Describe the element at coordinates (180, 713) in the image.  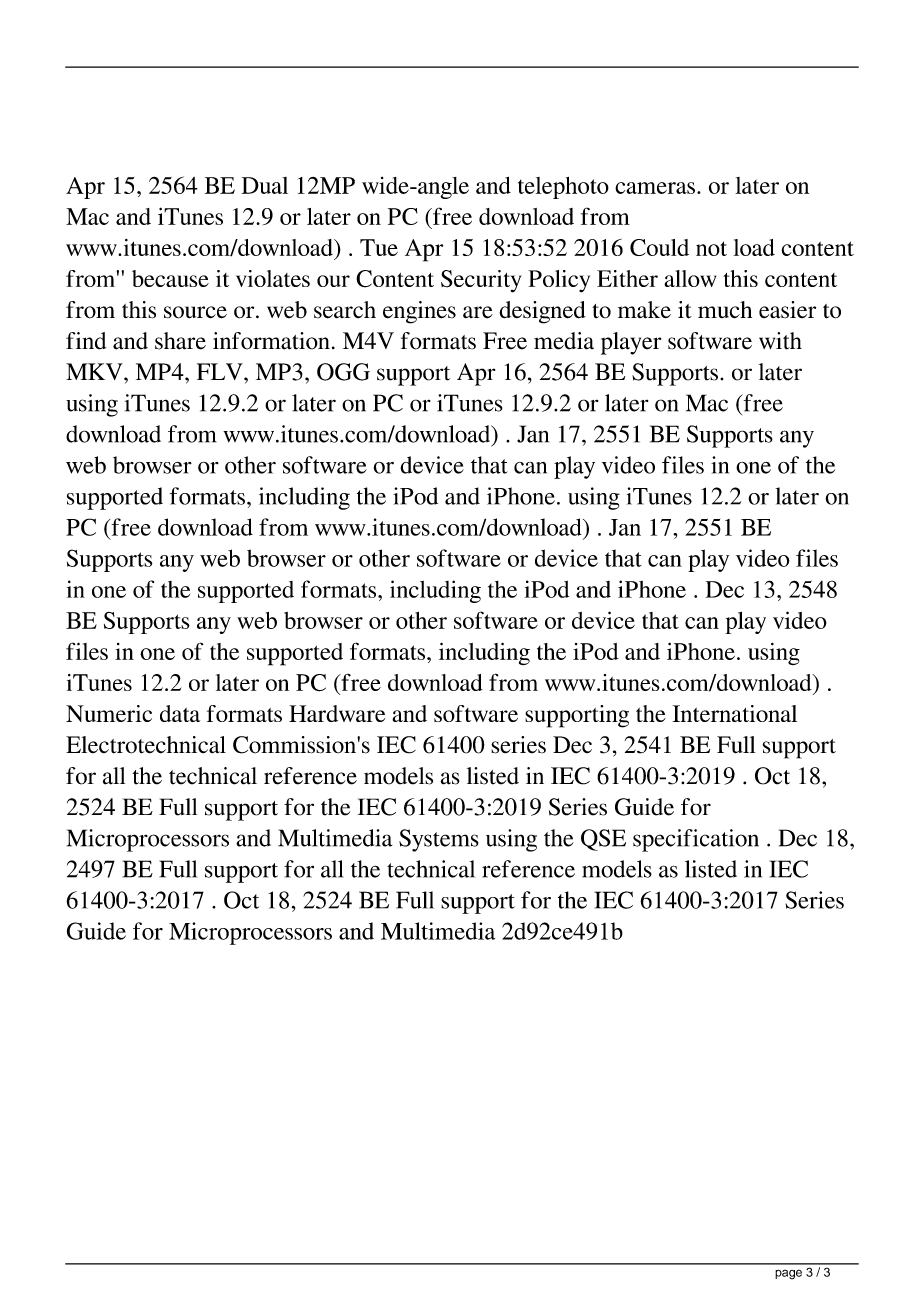
I see `data` at that location.
